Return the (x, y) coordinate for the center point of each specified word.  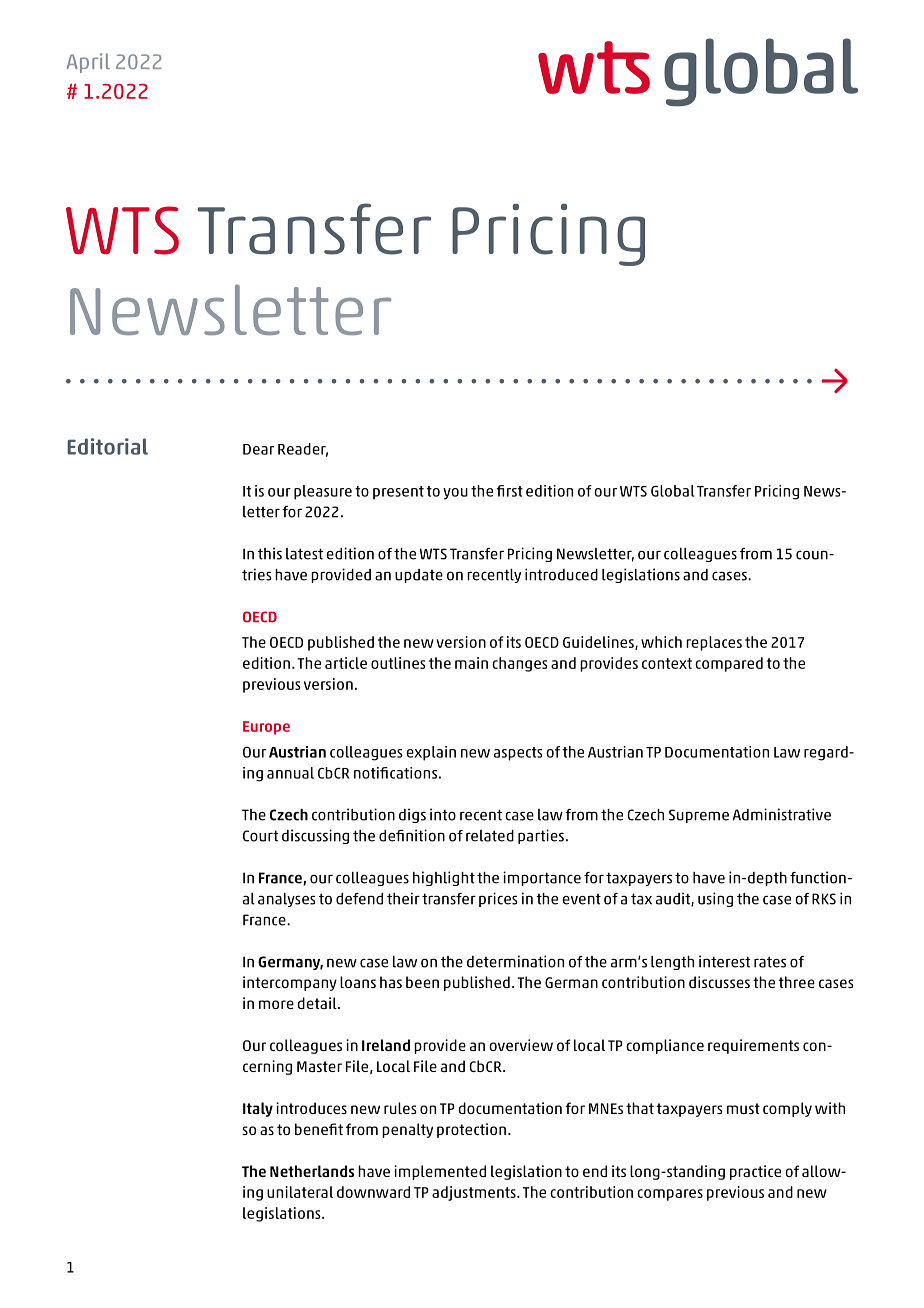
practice (755, 1172)
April (88, 63)
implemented (440, 1172)
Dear (258, 449)
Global (673, 491)
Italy (258, 1109)
